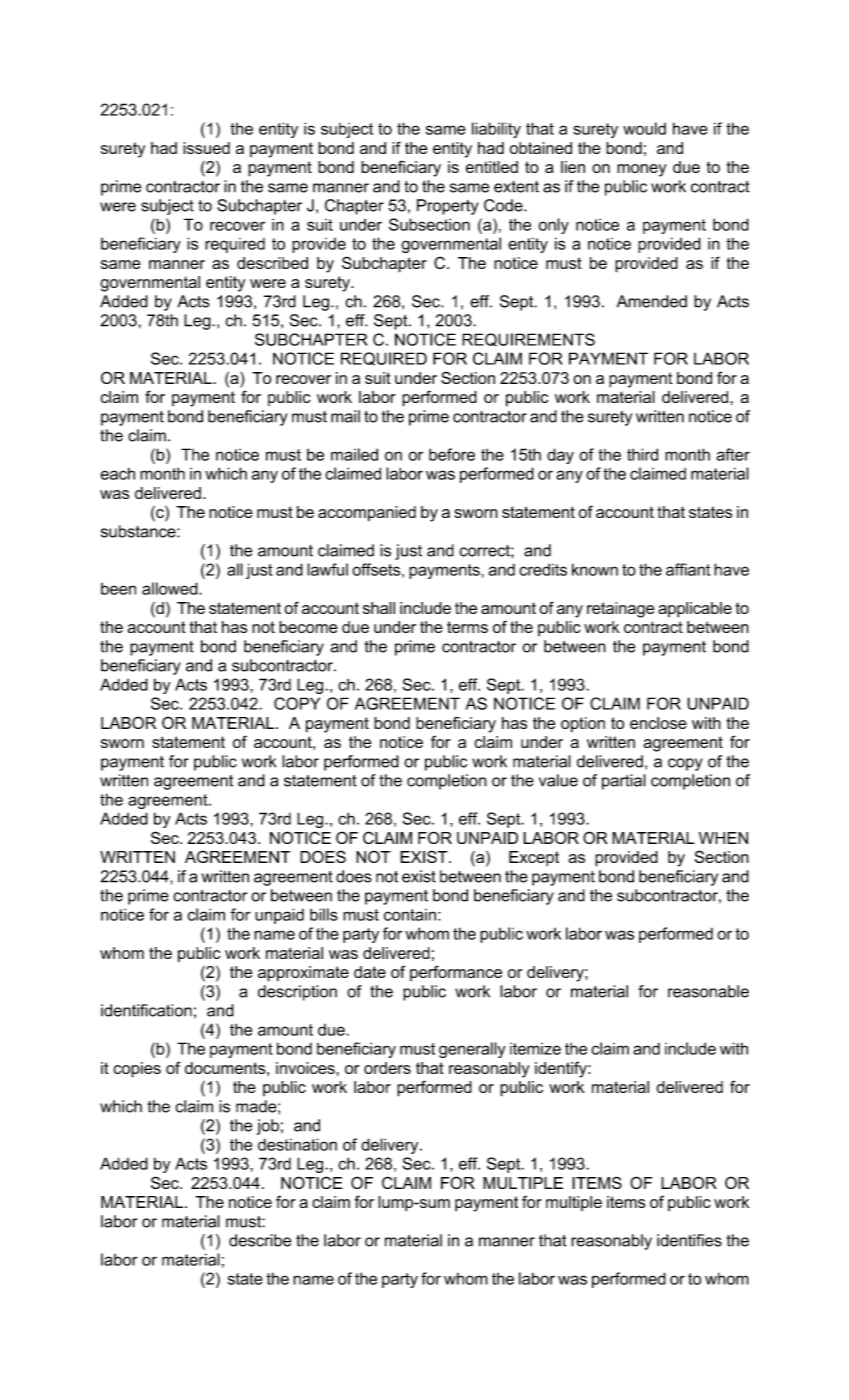 This page has height=1400, width=849. Describe the element at coordinates (268, 1127) in the page. I see `job` at that location.
